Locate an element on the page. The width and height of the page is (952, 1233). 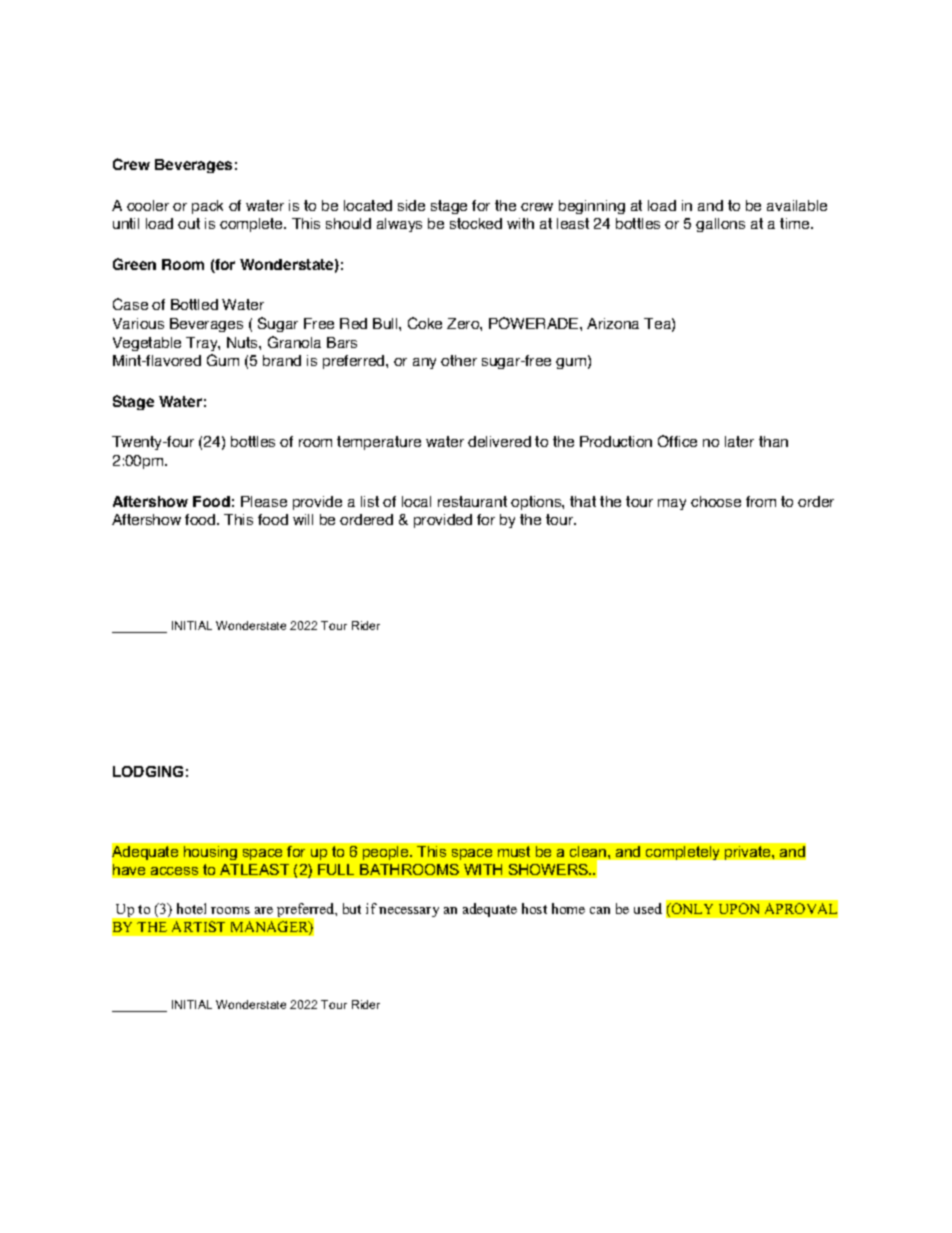
hotel is located at coordinates (191, 908).
